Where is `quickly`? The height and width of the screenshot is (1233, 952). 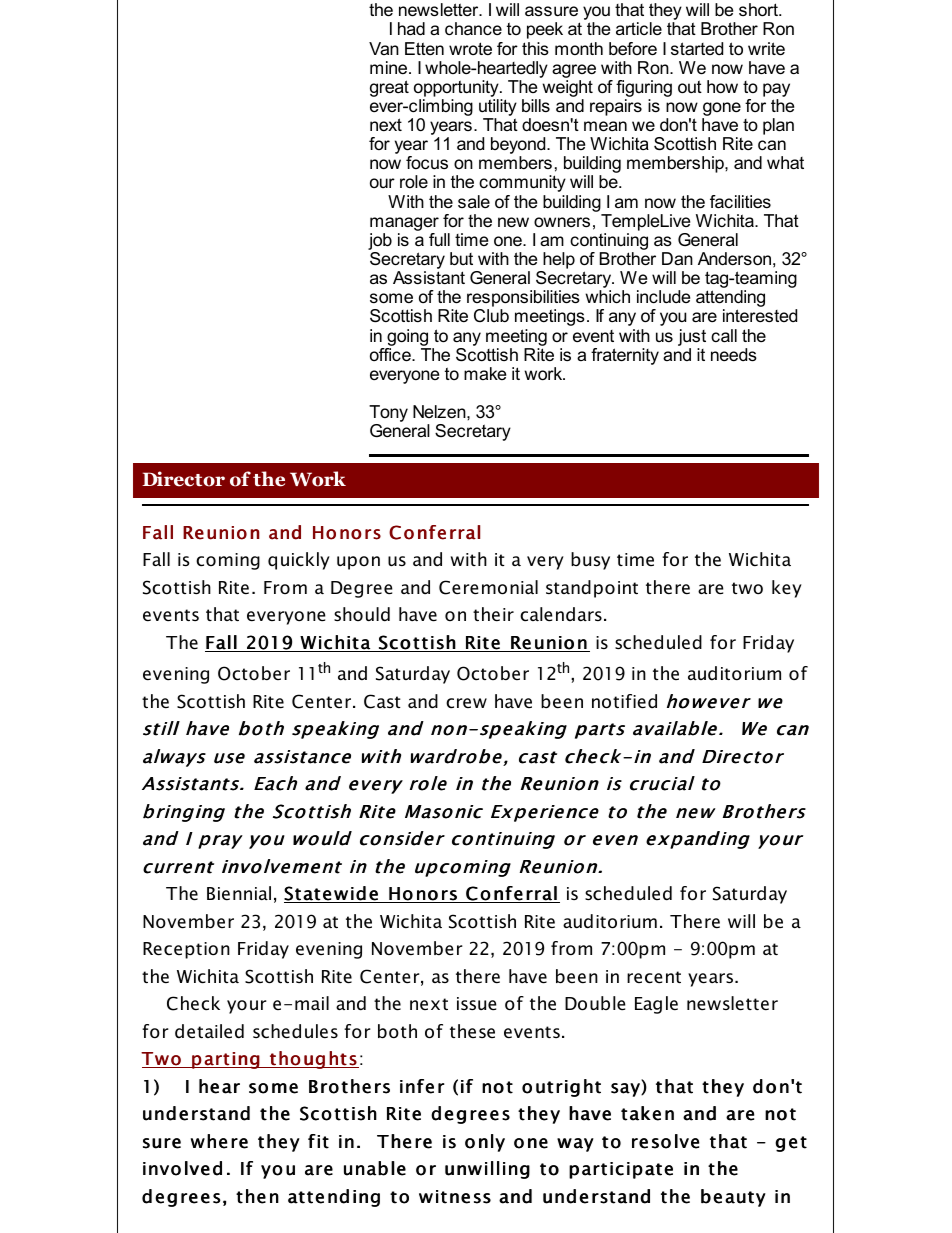 quickly is located at coordinates (299, 561).
